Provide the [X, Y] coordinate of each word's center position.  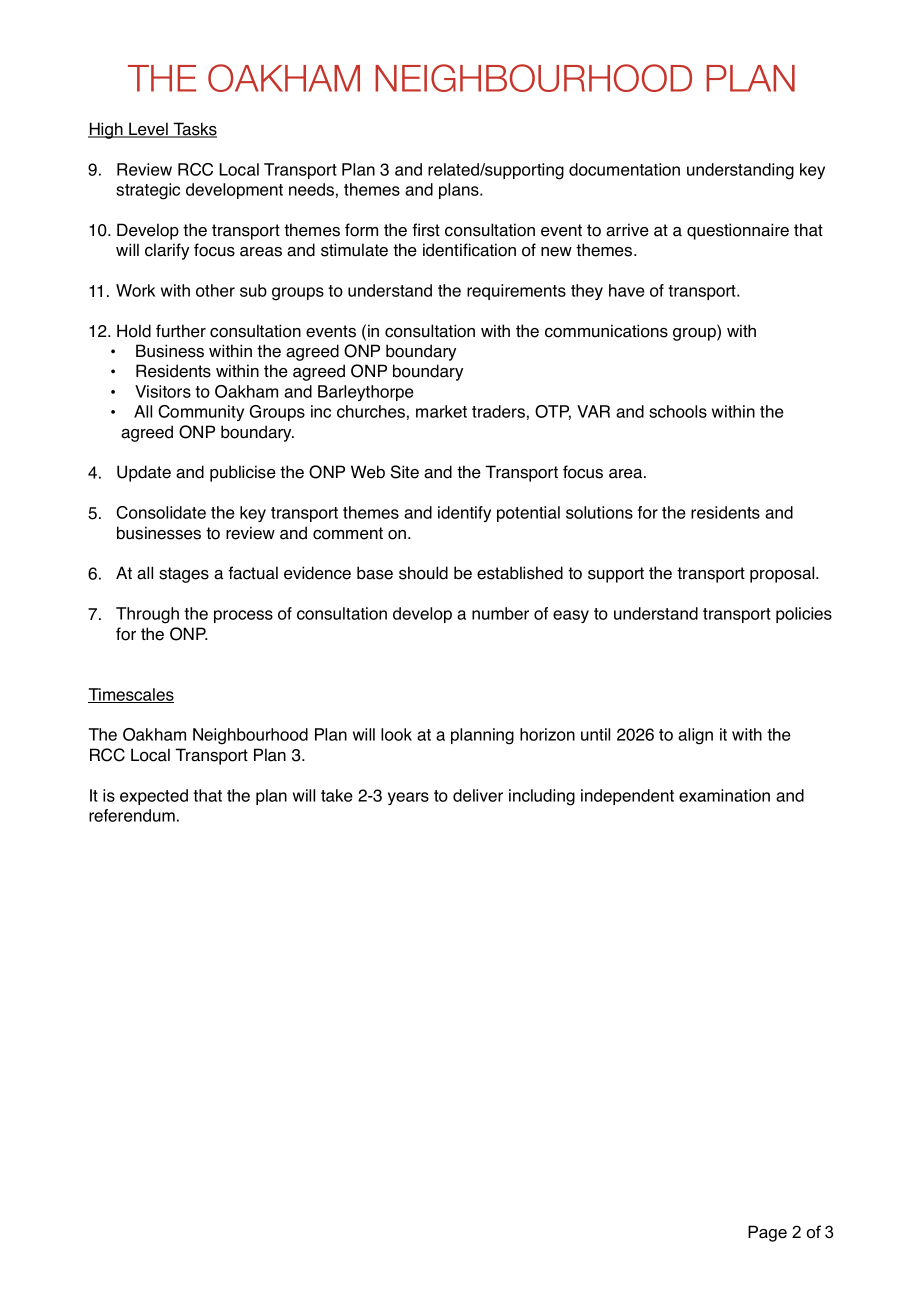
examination [724, 795]
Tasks [194, 130]
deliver [478, 795]
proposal [783, 574]
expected [154, 797]
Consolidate [161, 512]
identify [464, 514]
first [426, 230]
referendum [132, 815]
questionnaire [738, 231]
